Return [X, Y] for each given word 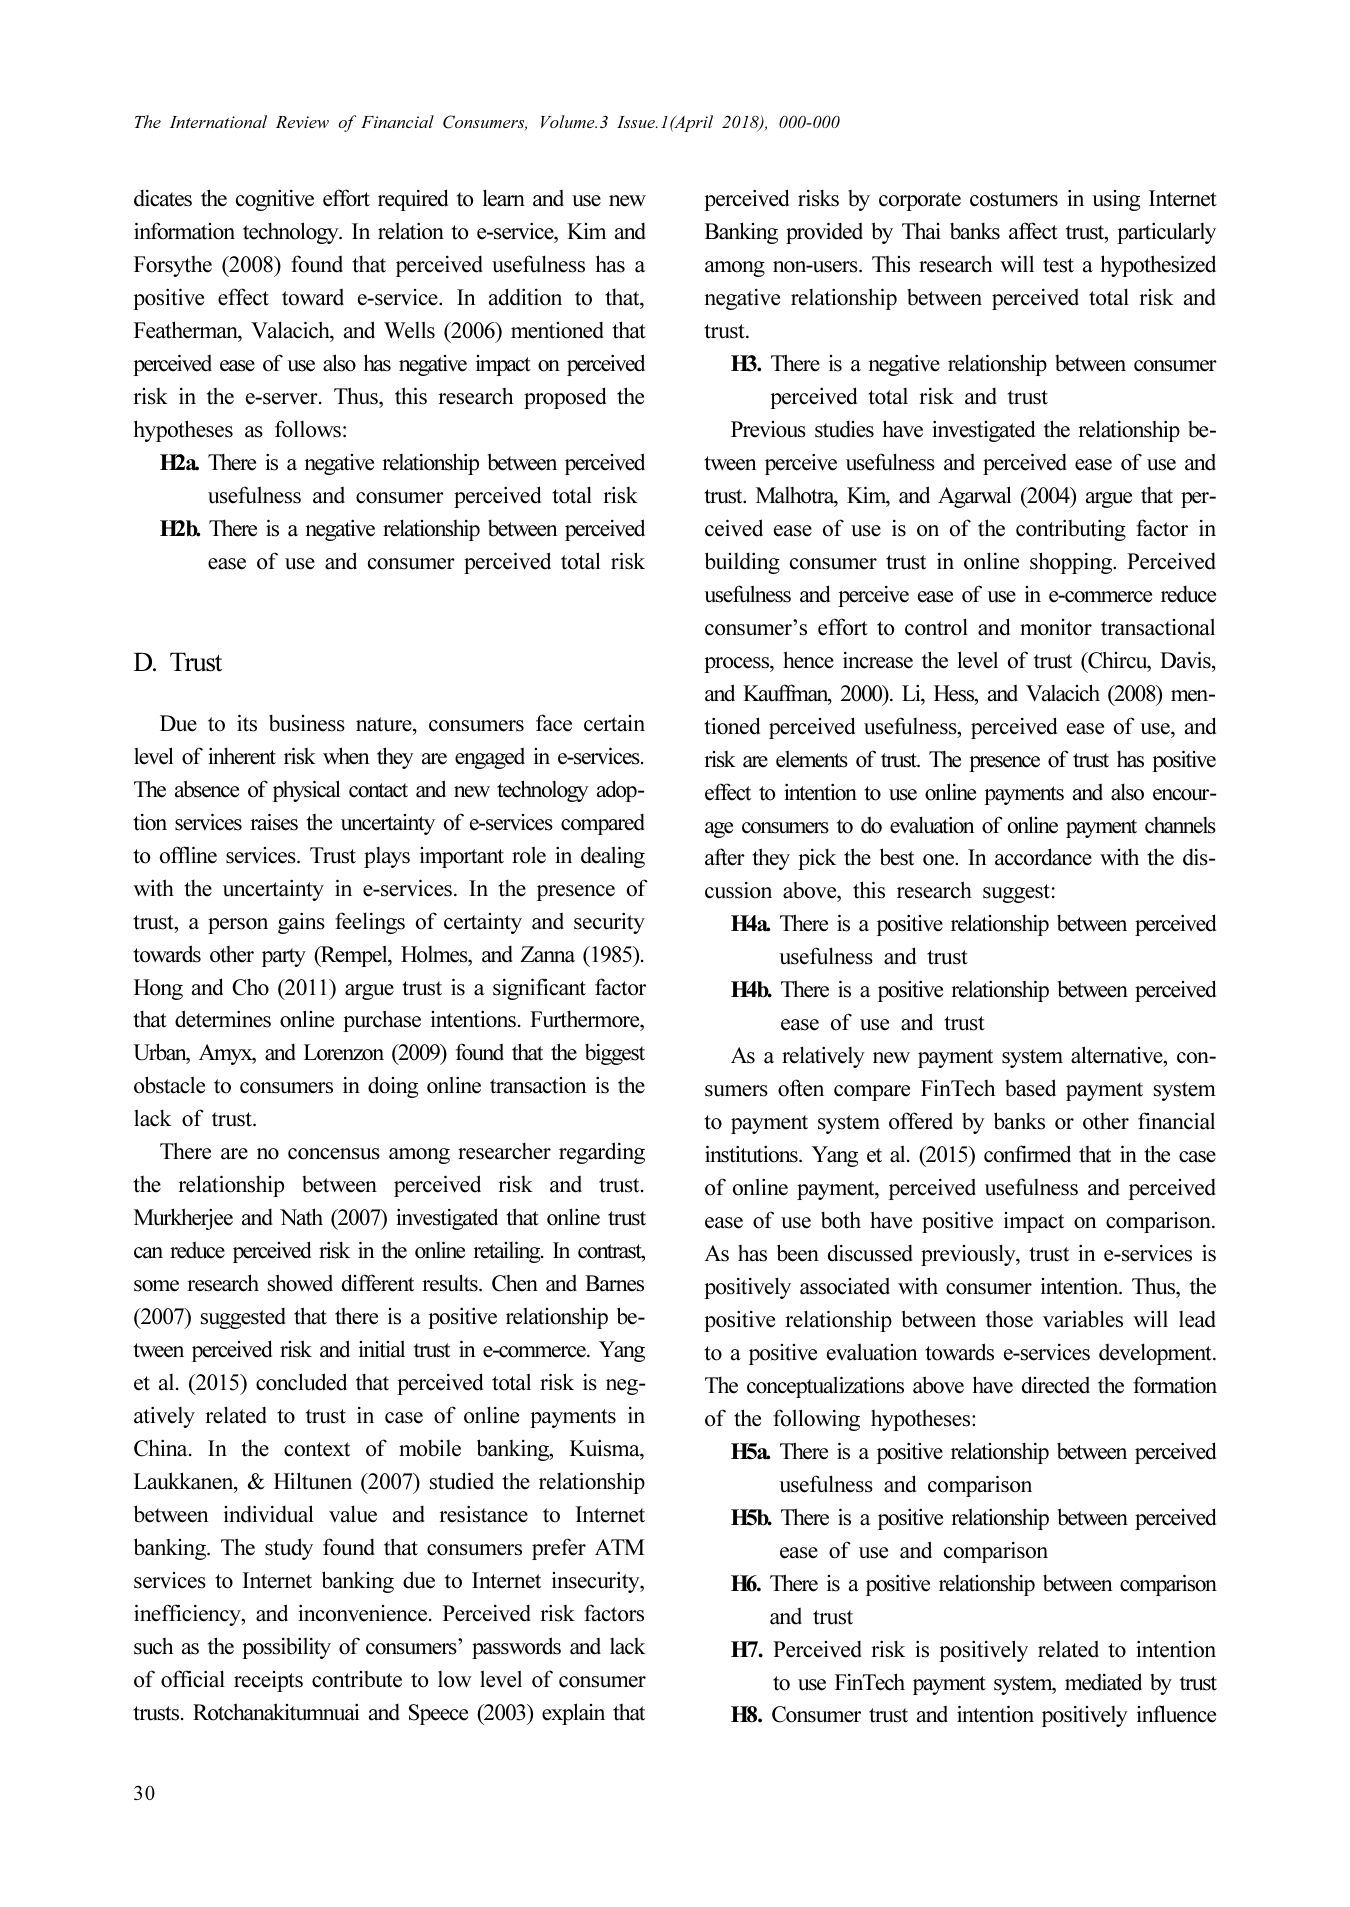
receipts [268, 1681]
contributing [1071, 530]
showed [300, 1283]
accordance [1043, 857]
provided [824, 233]
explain [573, 1714]
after [725, 857]
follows [308, 429]
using [1116, 200]
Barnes [614, 1283]
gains [301, 923]
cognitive [275, 200]
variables [1083, 1319]
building [742, 563]
